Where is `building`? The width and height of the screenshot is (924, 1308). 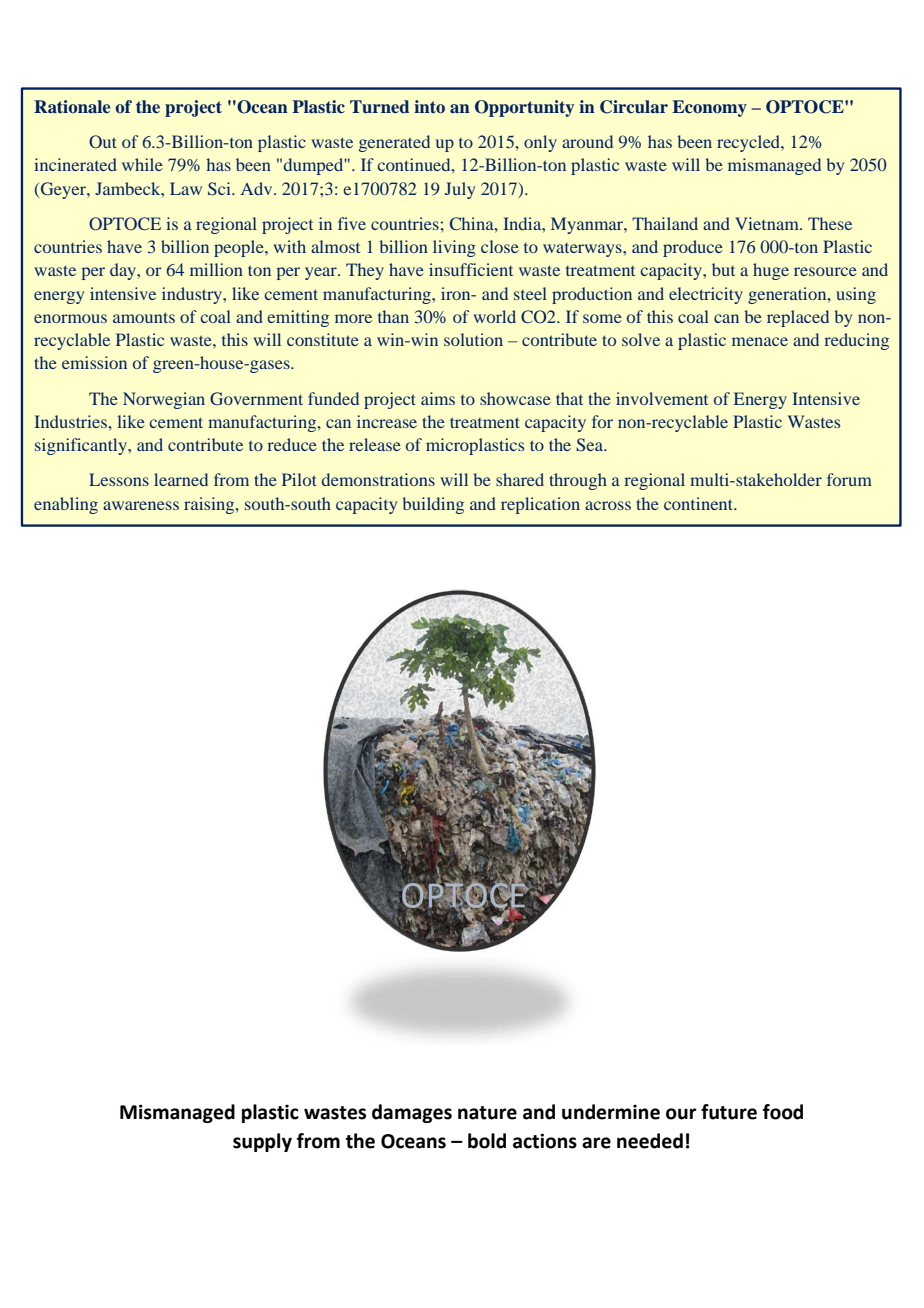 building is located at coordinates (433, 505).
